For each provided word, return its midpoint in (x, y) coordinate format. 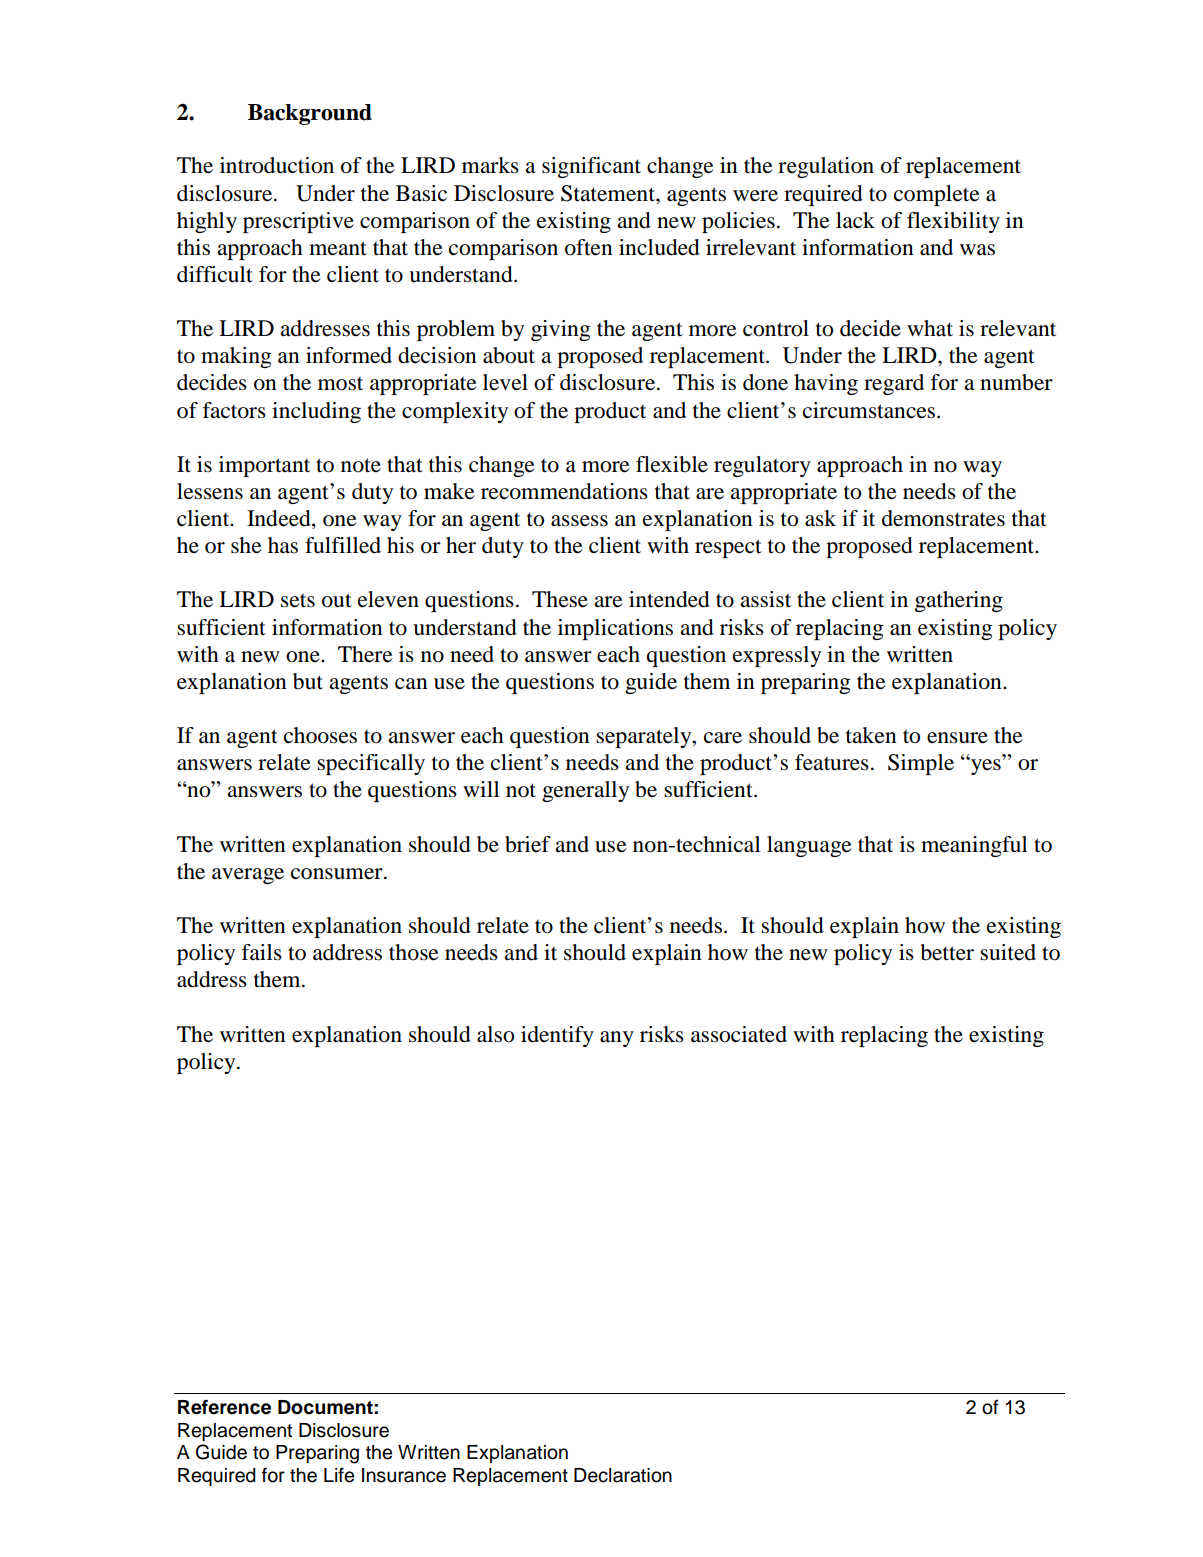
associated (739, 1034)
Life (339, 1475)
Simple (921, 764)
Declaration (623, 1475)
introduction (277, 165)
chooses (320, 735)
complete (937, 195)
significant (591, 167)
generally (585, 791)
